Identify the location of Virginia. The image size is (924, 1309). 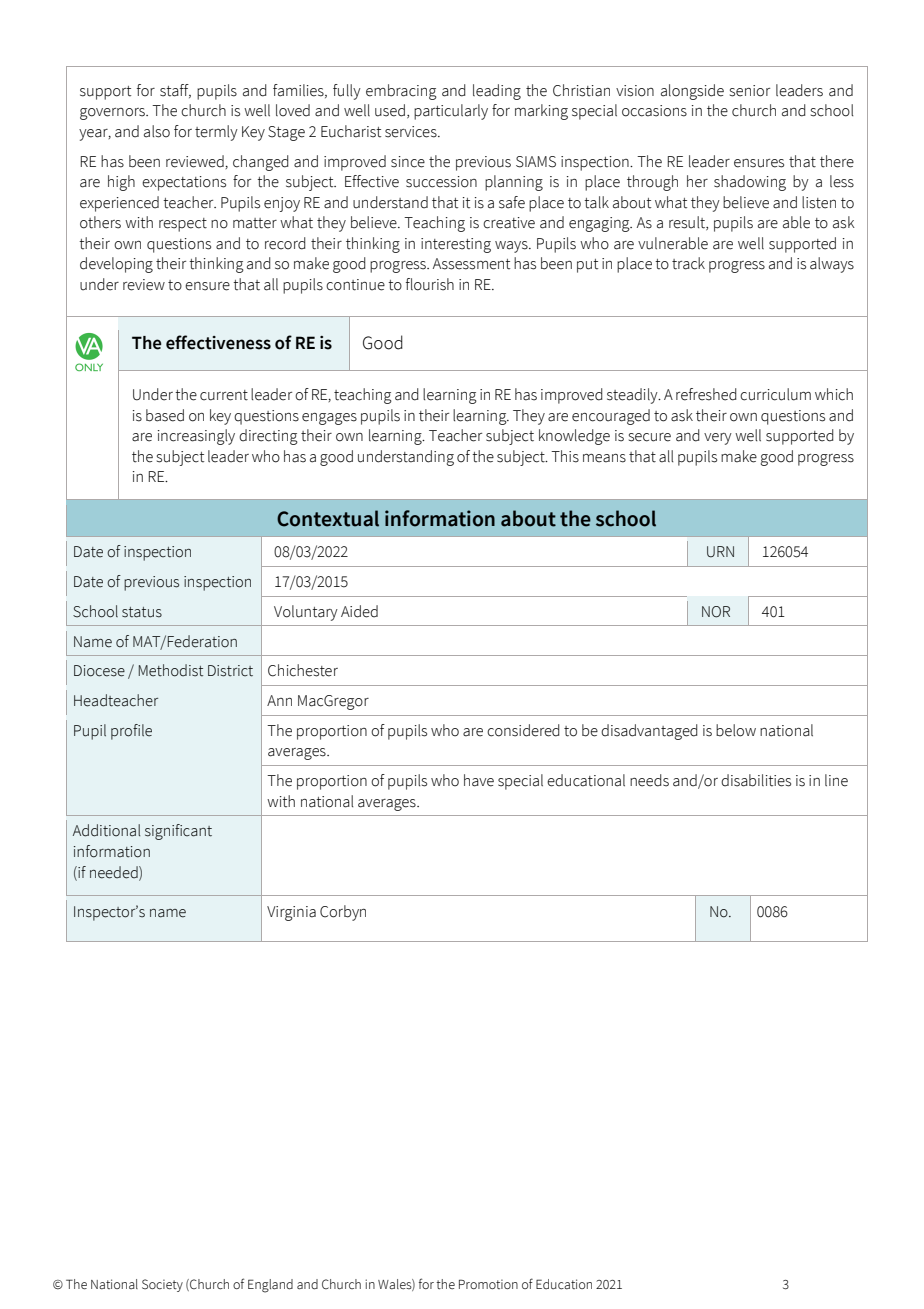
(291, 913).
